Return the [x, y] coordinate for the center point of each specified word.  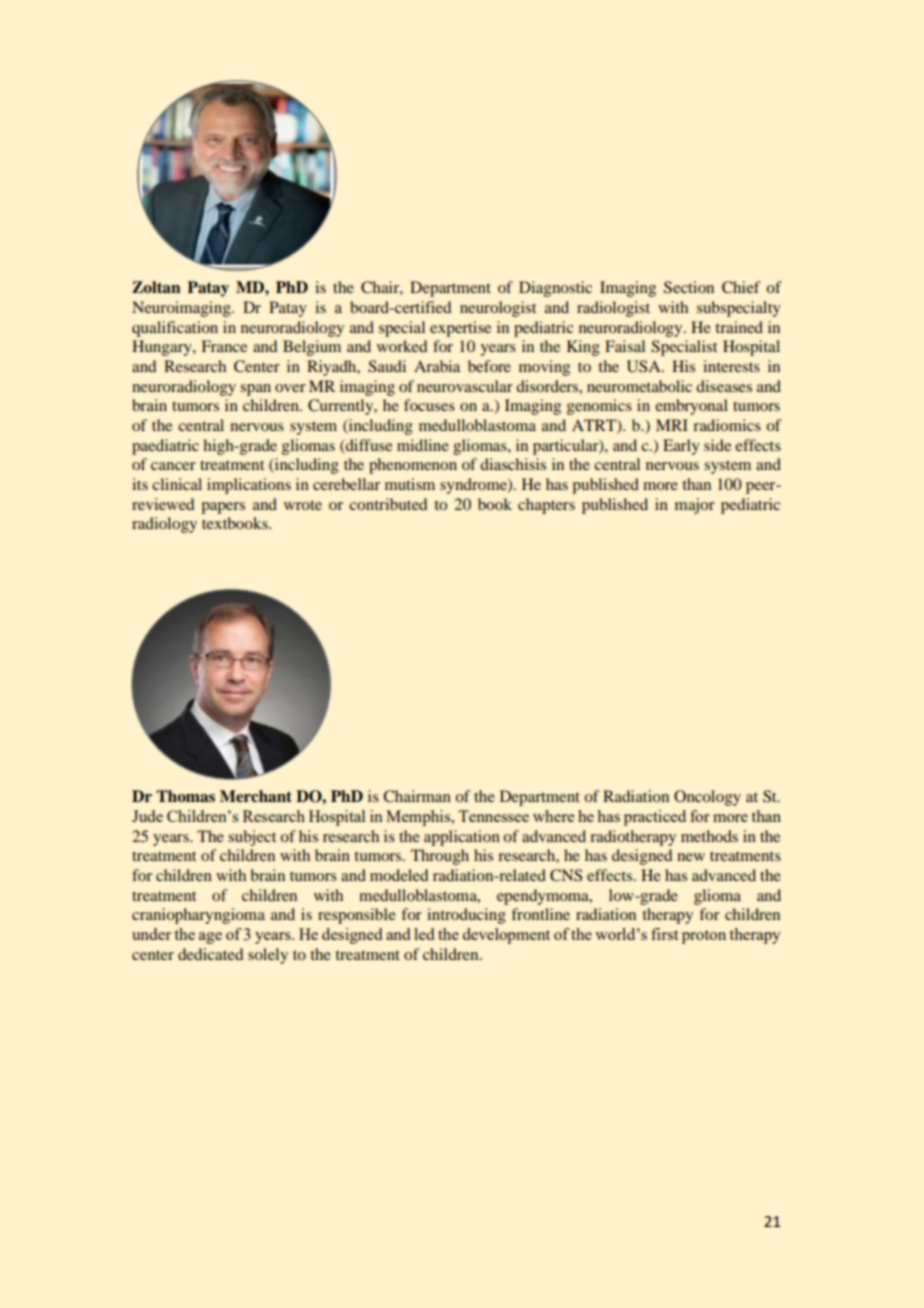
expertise [460, 329]
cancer [173, 466]
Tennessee [494, 816]
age [210, 938]
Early [681, 447]
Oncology [707, 798]
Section [689, 287]
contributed [388, 504]
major [695, 506]
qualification [175, 329]
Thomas [185, 796]
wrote [303, 505]
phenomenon [413, 466]
